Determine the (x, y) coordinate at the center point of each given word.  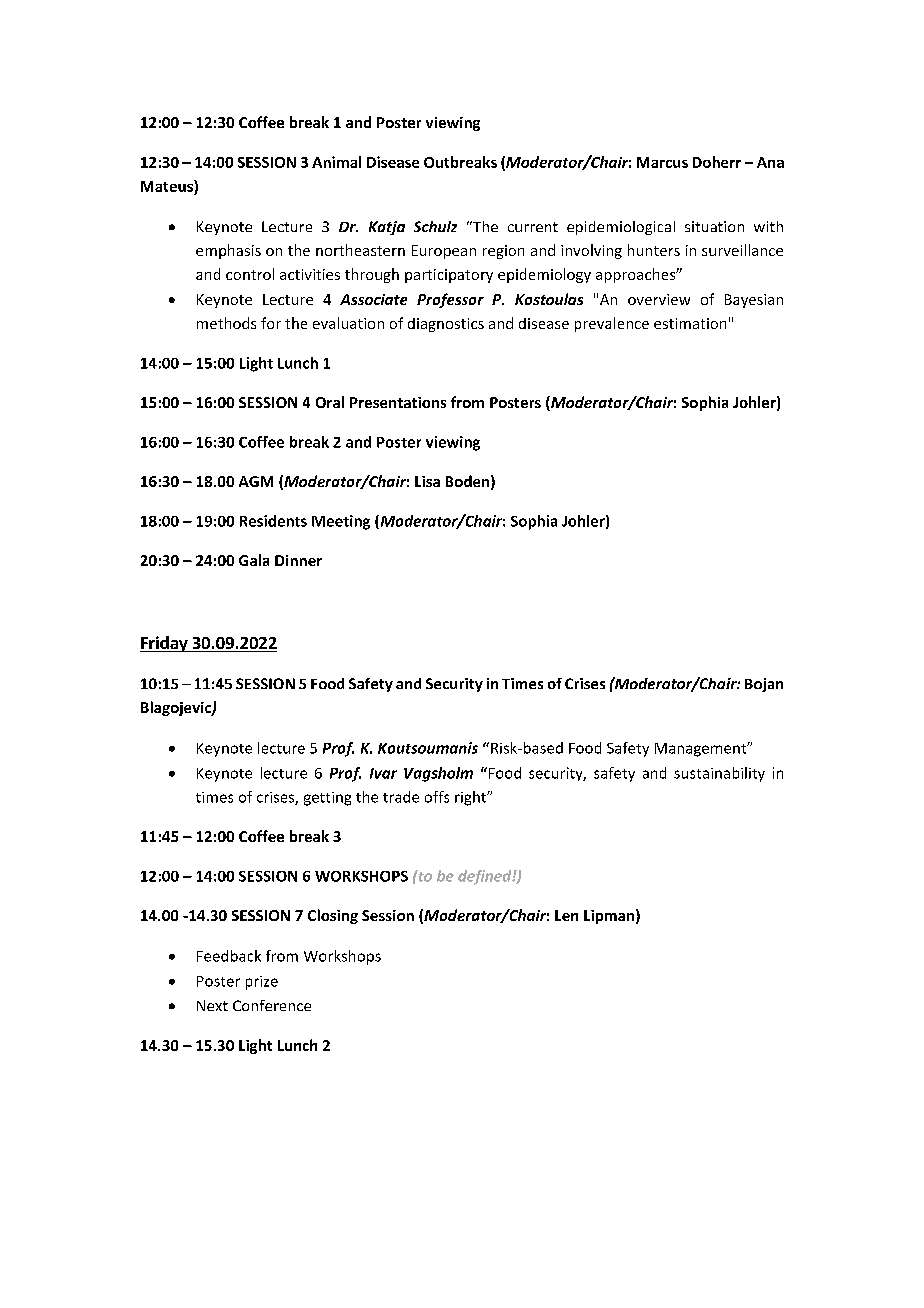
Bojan (764, 685)
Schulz (435, 226)
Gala (254, 560)
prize (262, 983)
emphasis (228, 251)
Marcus (662, 162)
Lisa (427, 481)
